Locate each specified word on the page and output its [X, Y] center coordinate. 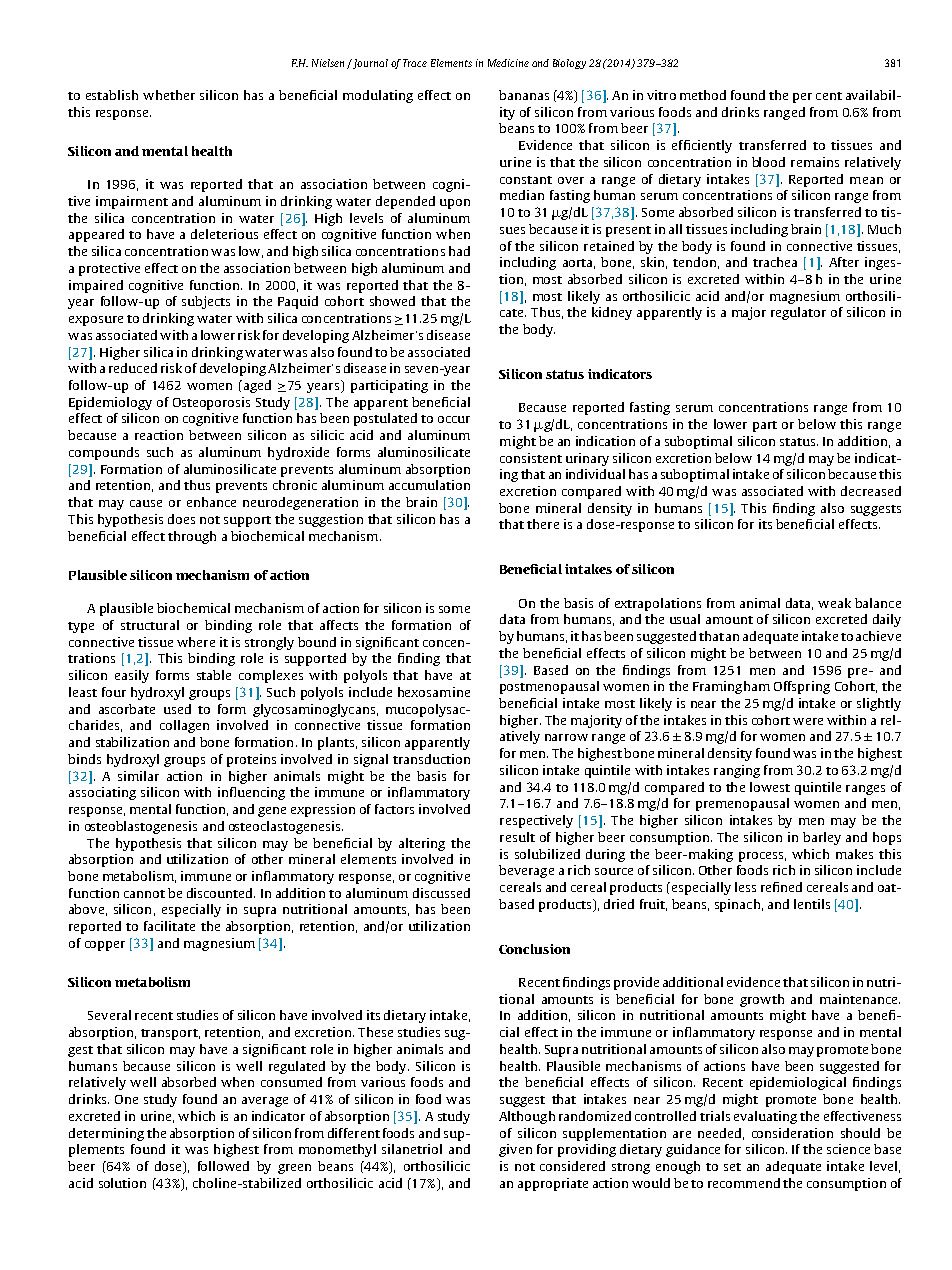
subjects [206, 302]
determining [106, 1134]
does [181, 519]
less [745, 887]
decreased [871, 491]
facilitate [169, 926]
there [543, 524]
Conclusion [534, 949]
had [459, 251]
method [703, 95]
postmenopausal [549, 687]
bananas [524, 95]
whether [169, 95]
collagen [184, 726]
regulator [798, 313]
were [808, 721]
